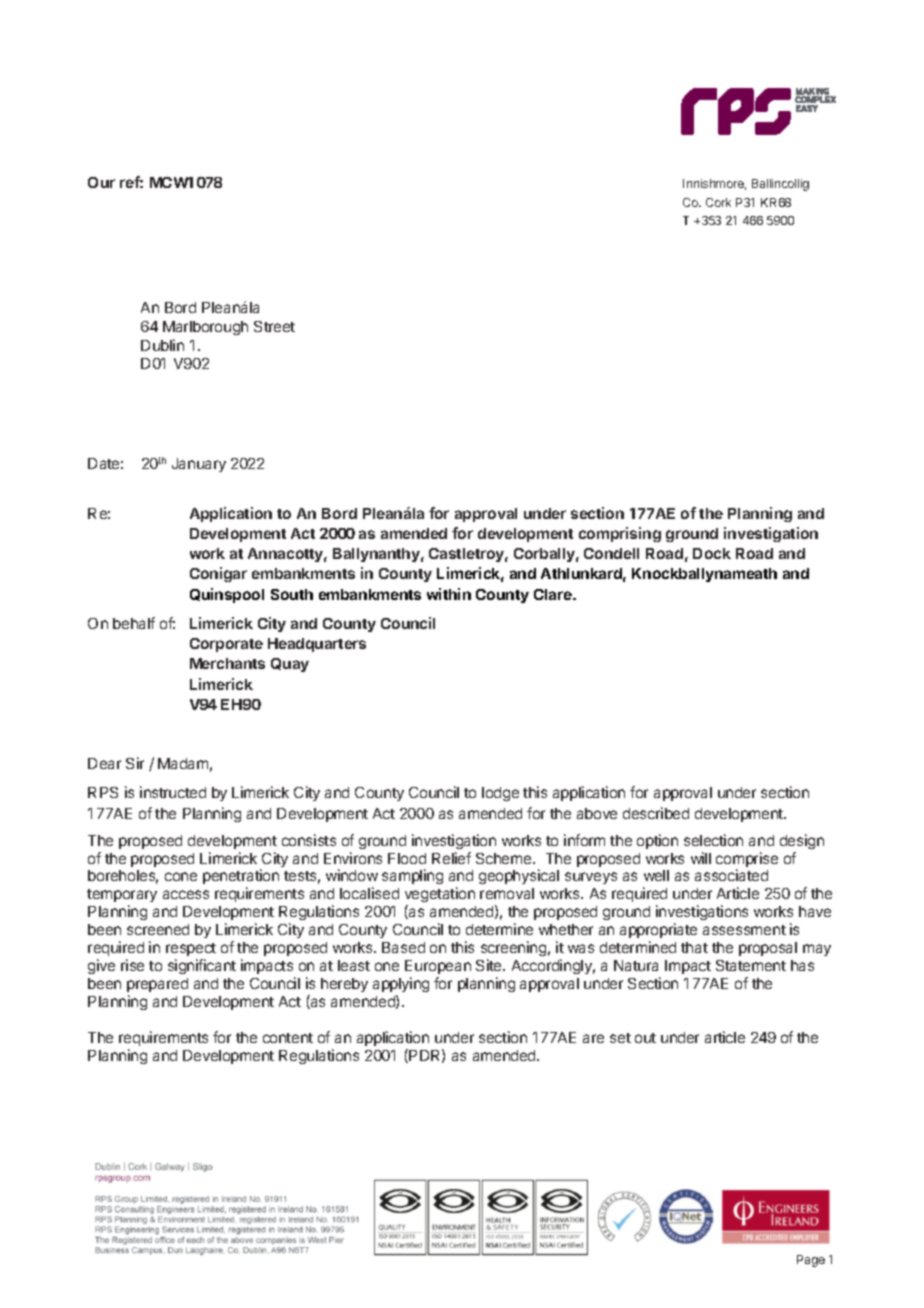  Describe the element at coordinates (274, 326) in the screenshot. I see `Street` at that location.
